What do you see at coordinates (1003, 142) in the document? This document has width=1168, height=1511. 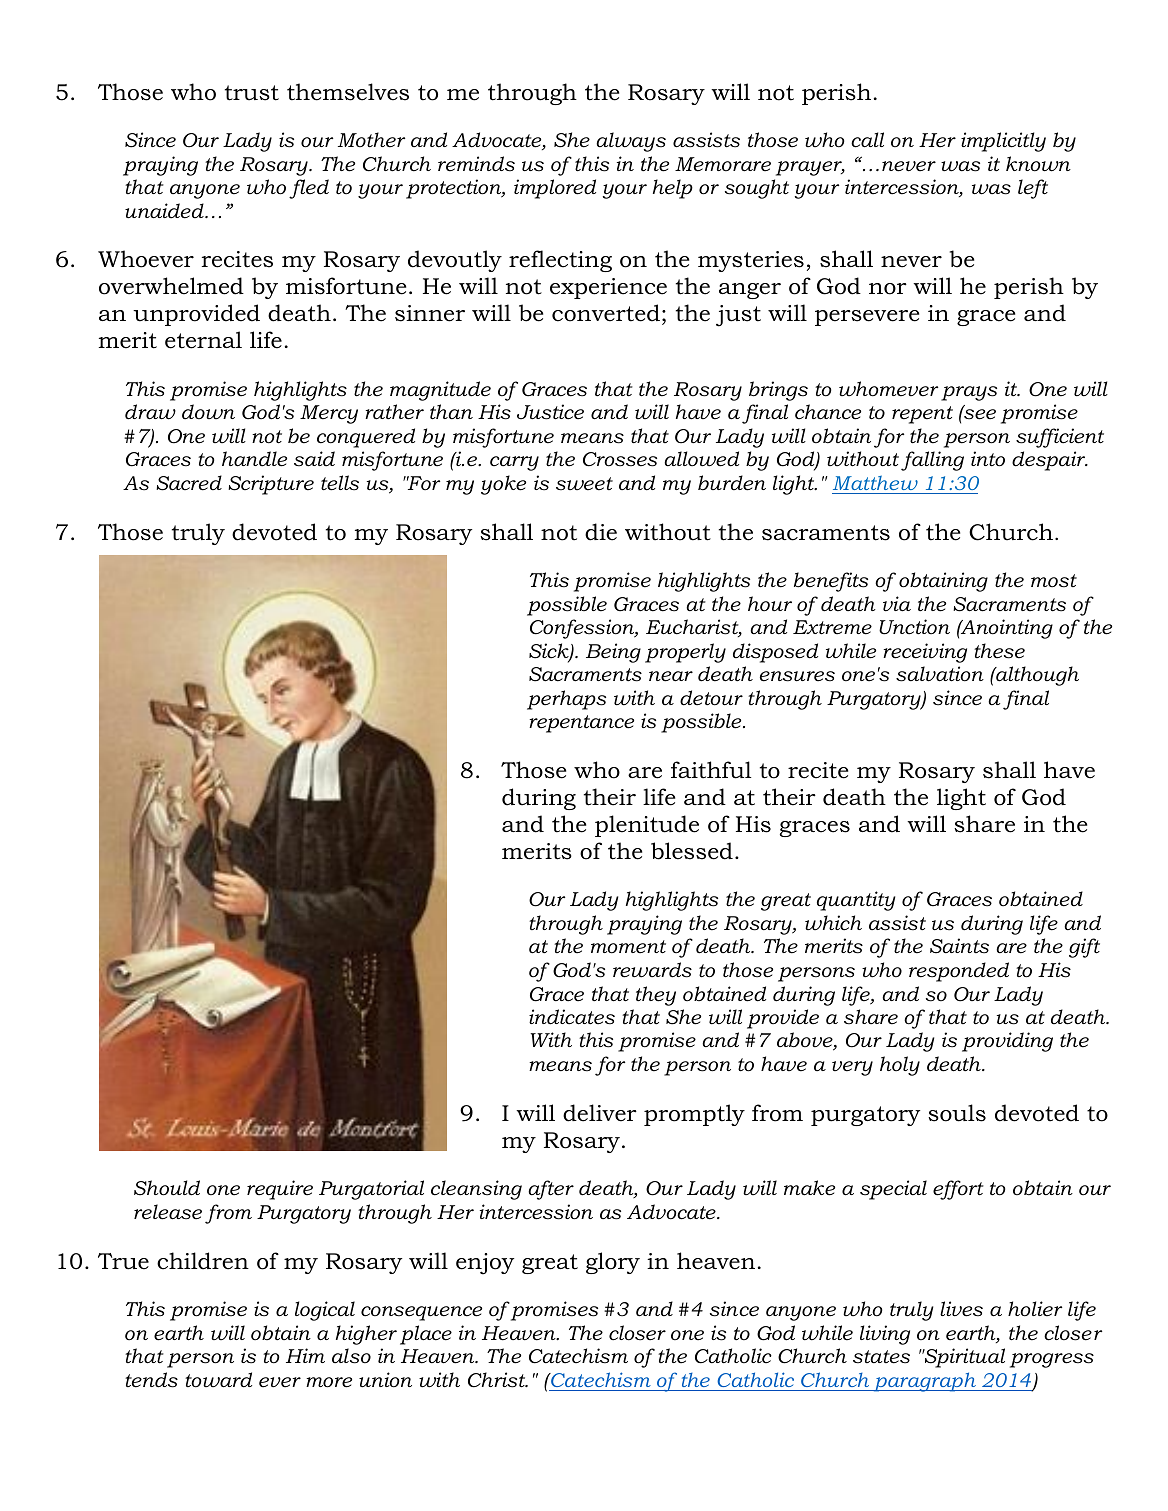 I see `implicitly` at bounding box center [1003, 142].
